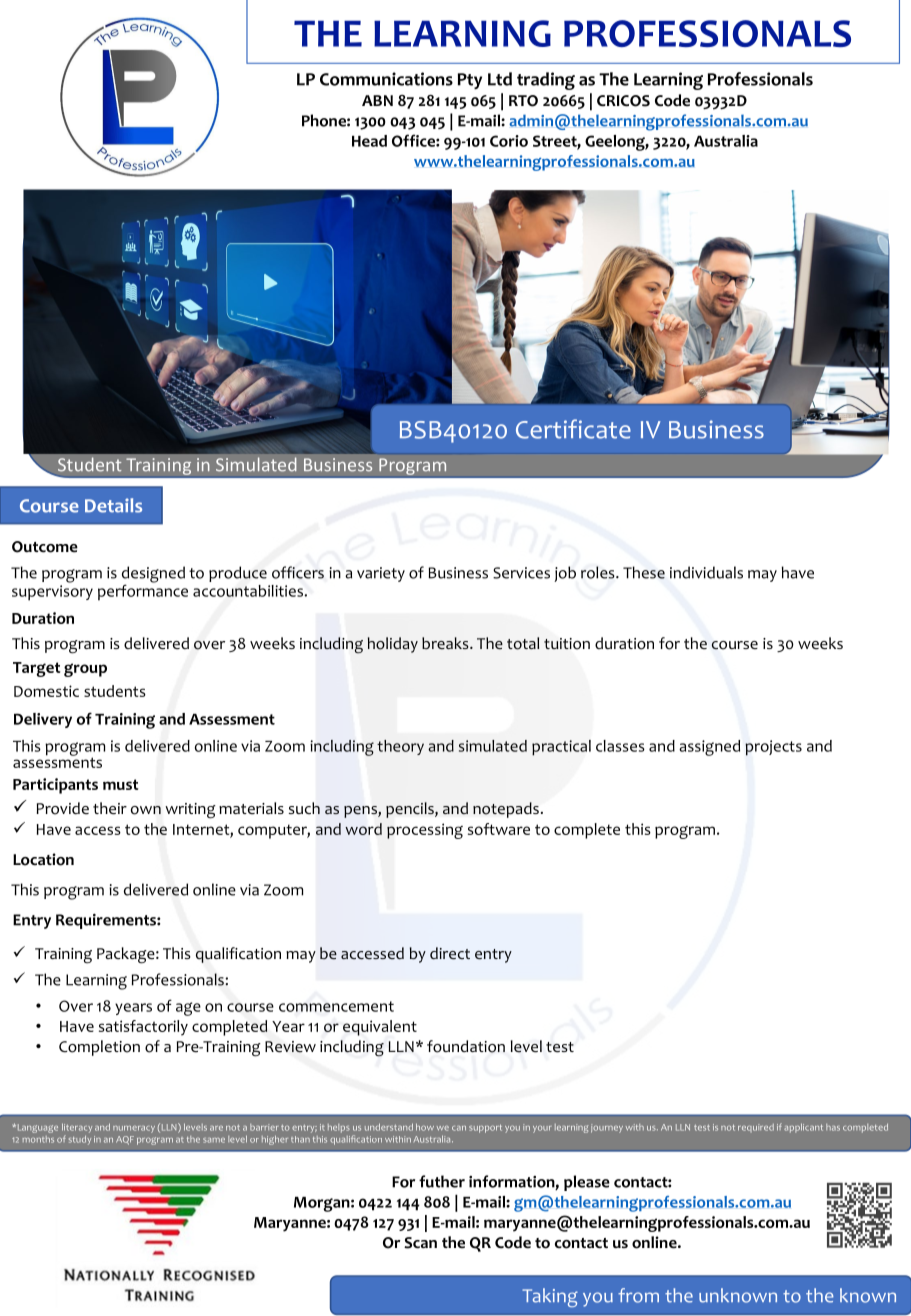  I want to click on satisfactorily, so click(143, 1028).
